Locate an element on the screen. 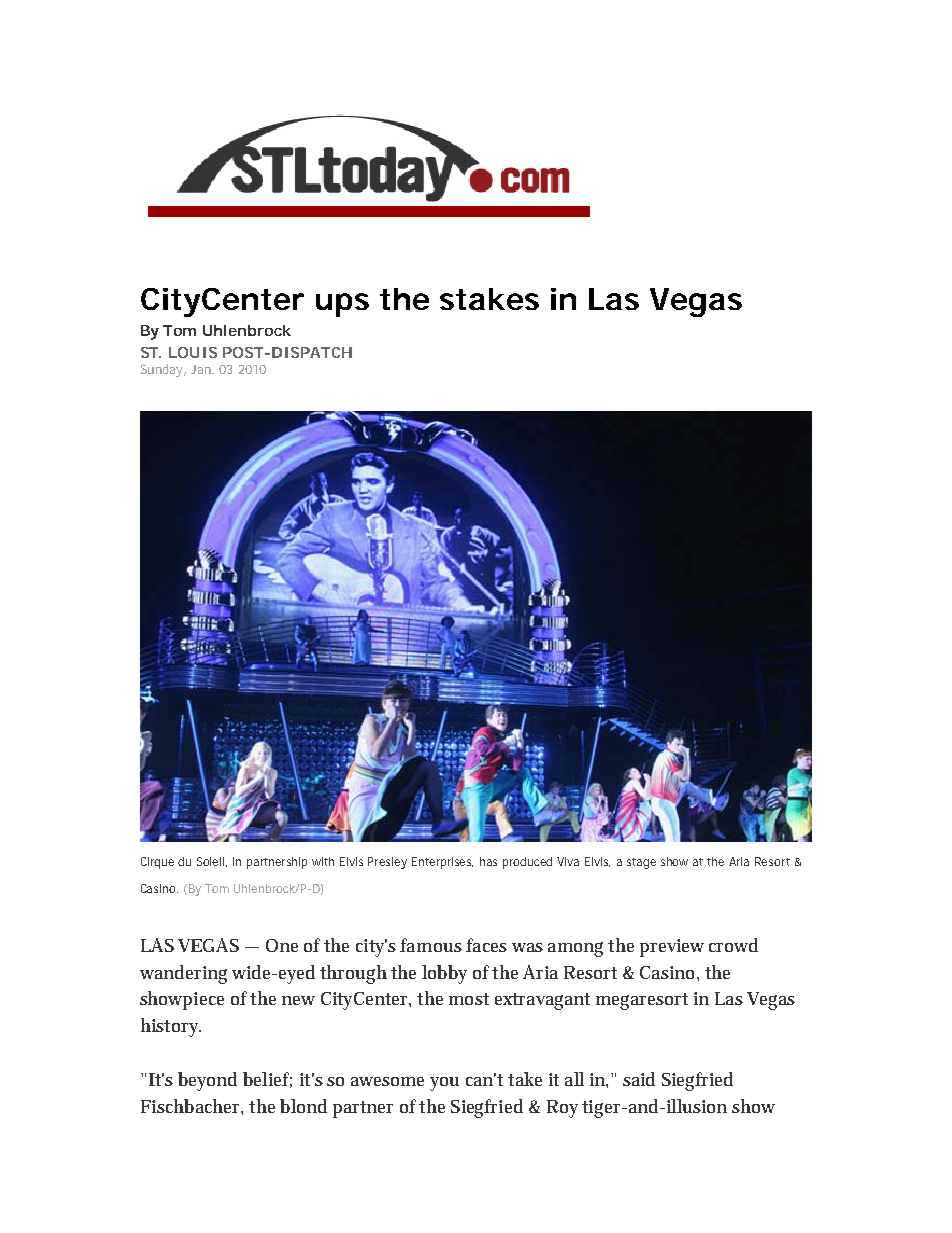 The height and width of the screenshot is (1233, 952). Sunday is located at coordinates (163, 370).
